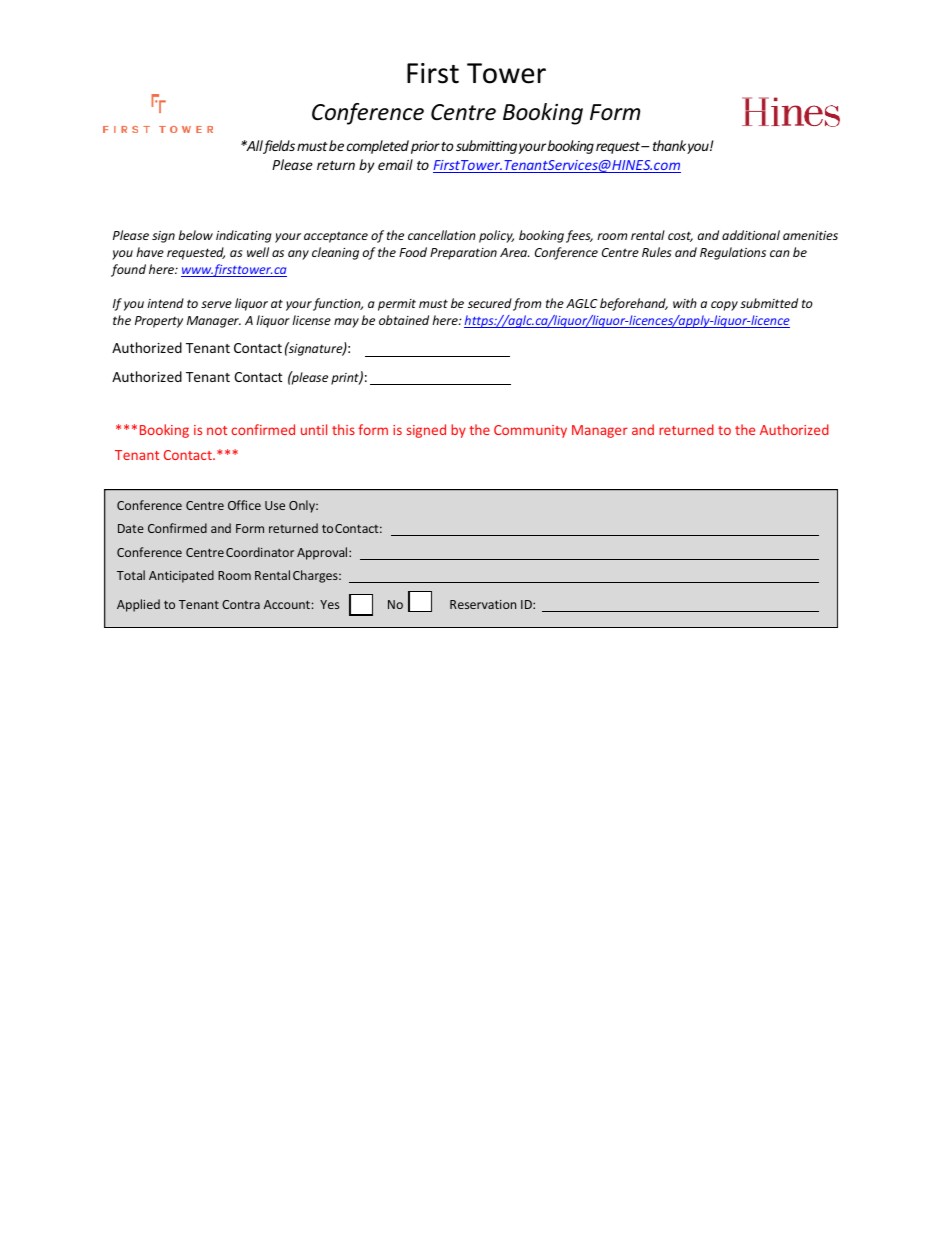  I want to click on Community, so click(530, 431).
